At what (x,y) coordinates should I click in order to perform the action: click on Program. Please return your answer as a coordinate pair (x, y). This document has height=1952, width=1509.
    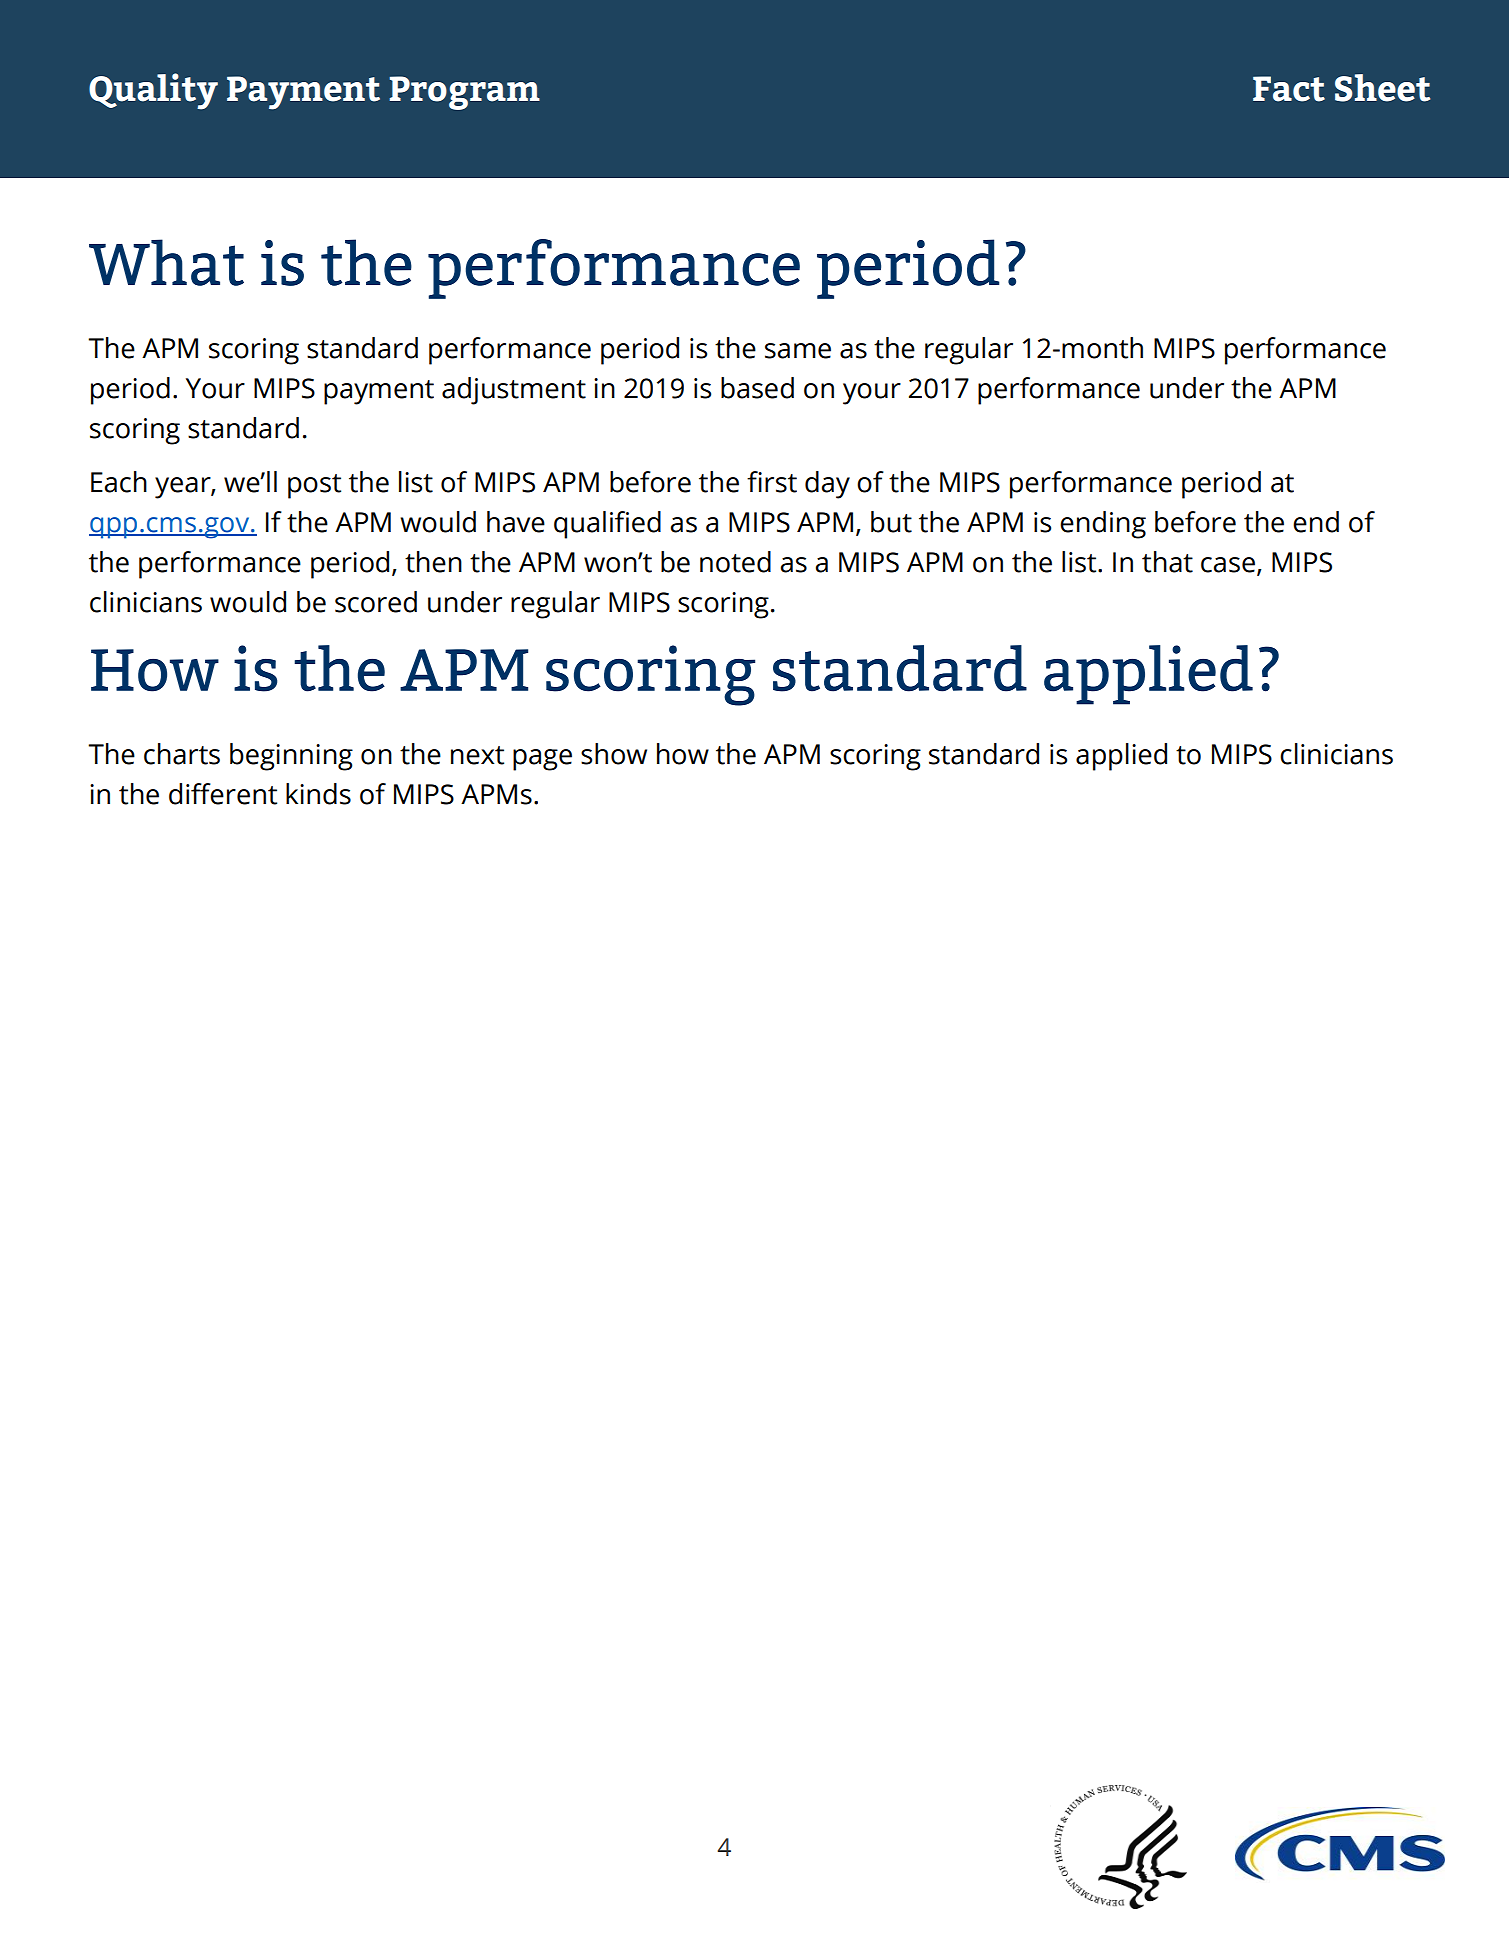
    Looking at the image, I should click on (464, 93).
